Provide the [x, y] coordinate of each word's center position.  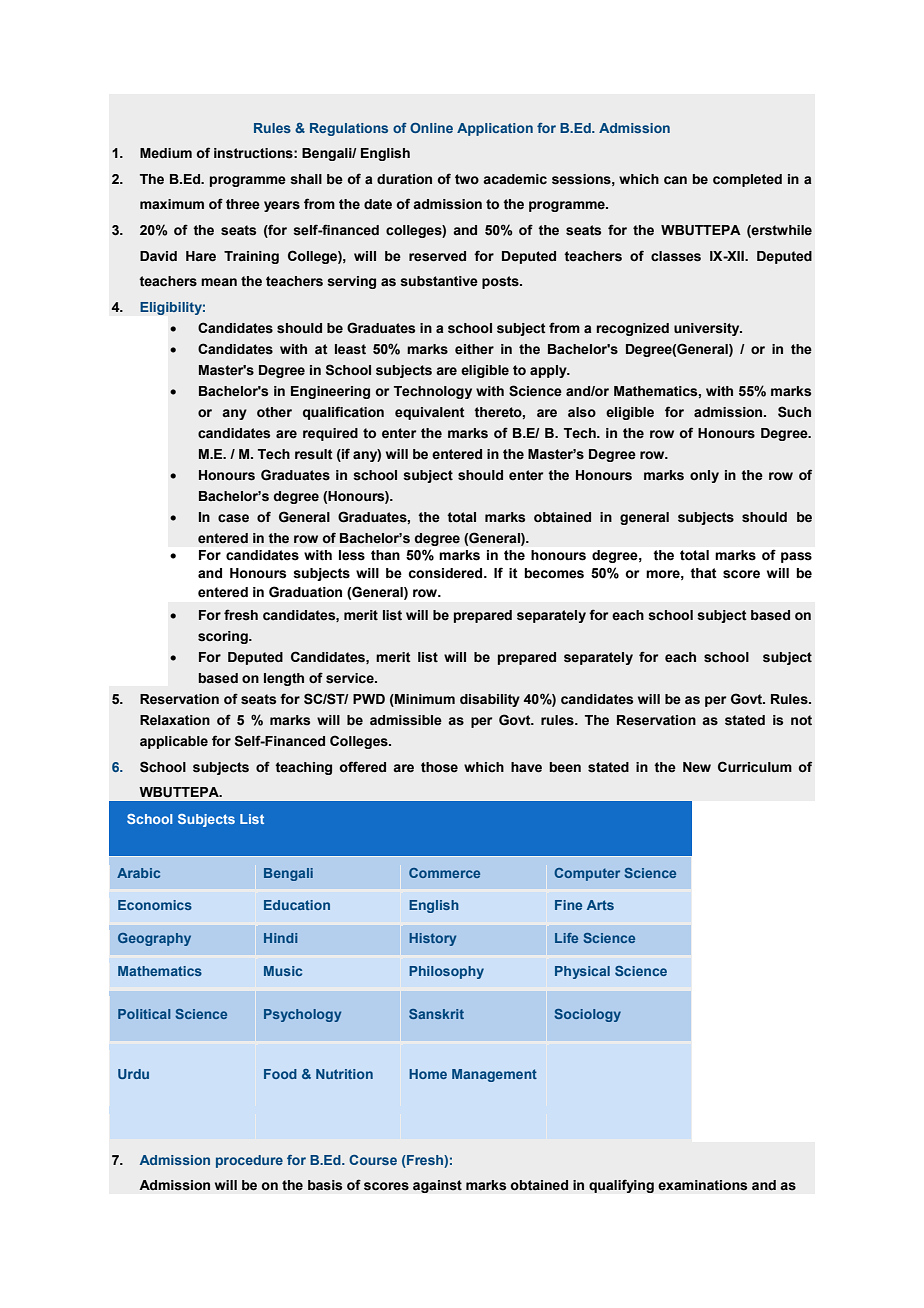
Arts [600, 905]
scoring [224, 637]
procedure [249, 1161]
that [703, 573]
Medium [166, 153]
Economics [155, 905]
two [467, 179]
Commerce [444, 873]
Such [794, 412]
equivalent [430, 413]
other [274, 412]
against [437, 1186]
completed [747, 180]
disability [490, 700]
